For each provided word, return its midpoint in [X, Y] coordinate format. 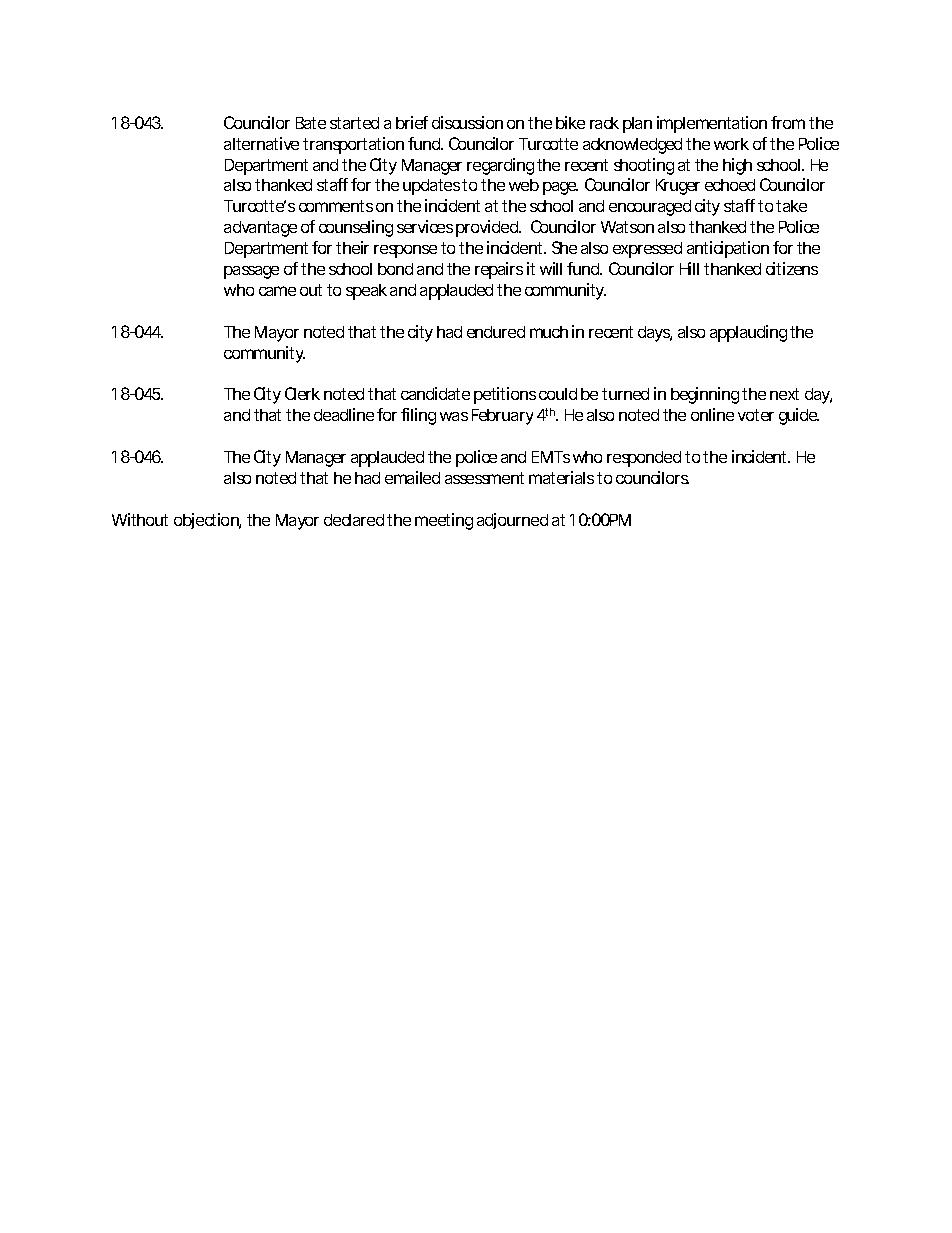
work [731, 144]
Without [140, 519]
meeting [444, 521]
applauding [748, 333]
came [277, 291]
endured [496, 332]
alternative [261, 143]
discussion [467, 122]
